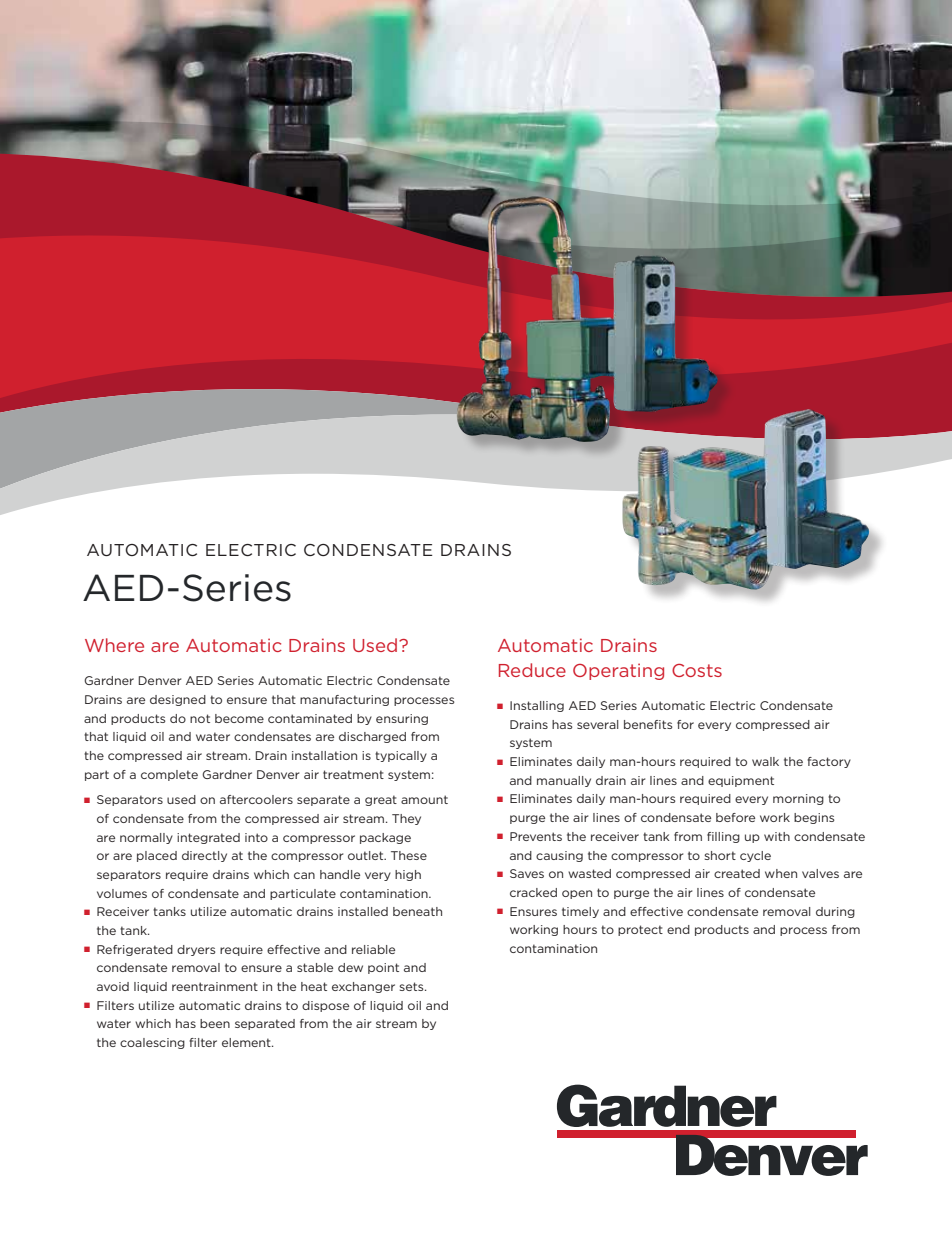 The width and height of the image is (952, 1233). Describe the element at coordinates (325, 1006) in the image. I see `dispose` at that location.
